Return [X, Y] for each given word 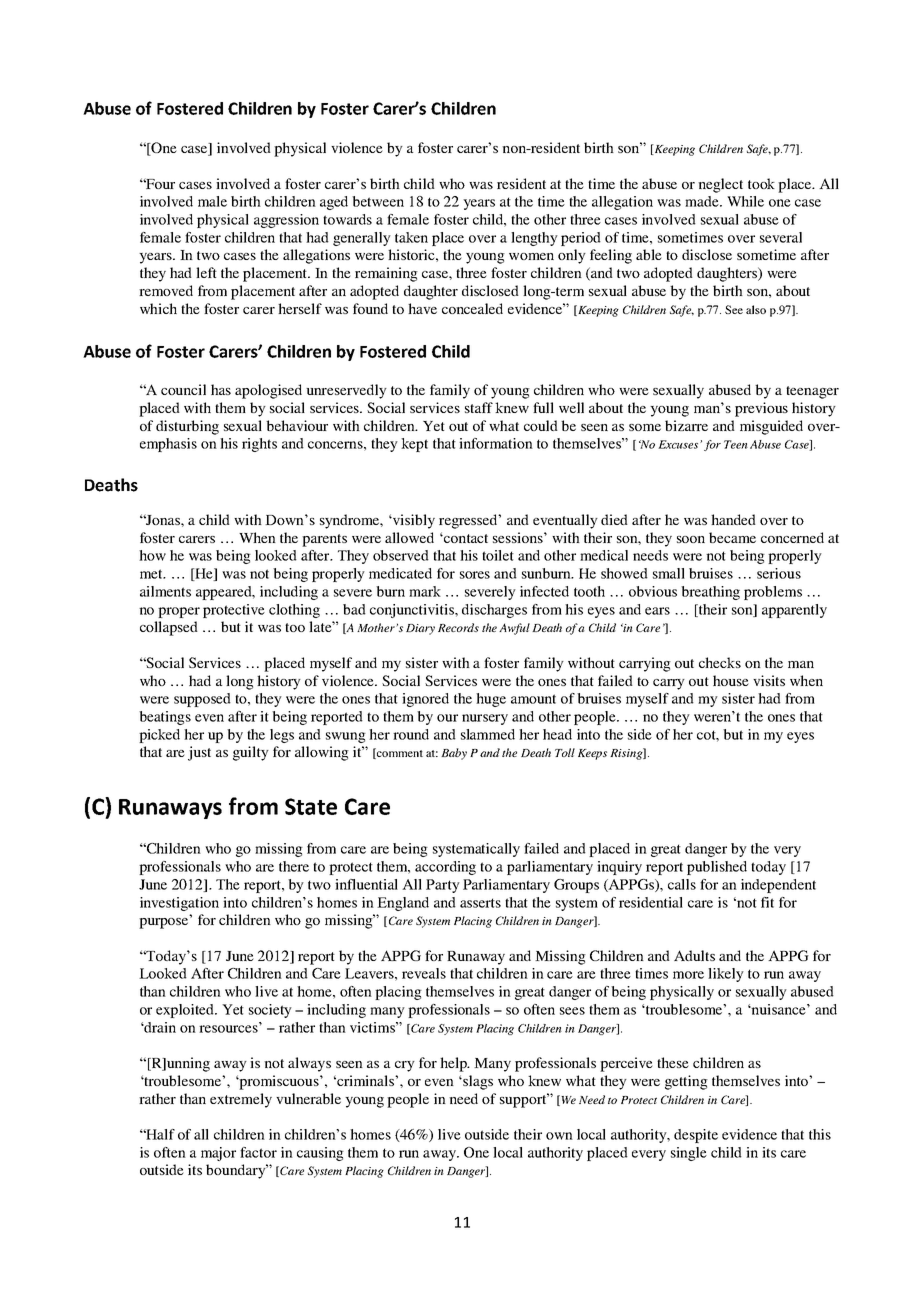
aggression [286, 221]
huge [491, 700]
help [454, 1064]
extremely [241, 1100]
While [745, 201]
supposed [202, 700]
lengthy [534, 239]
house [731, 680]
